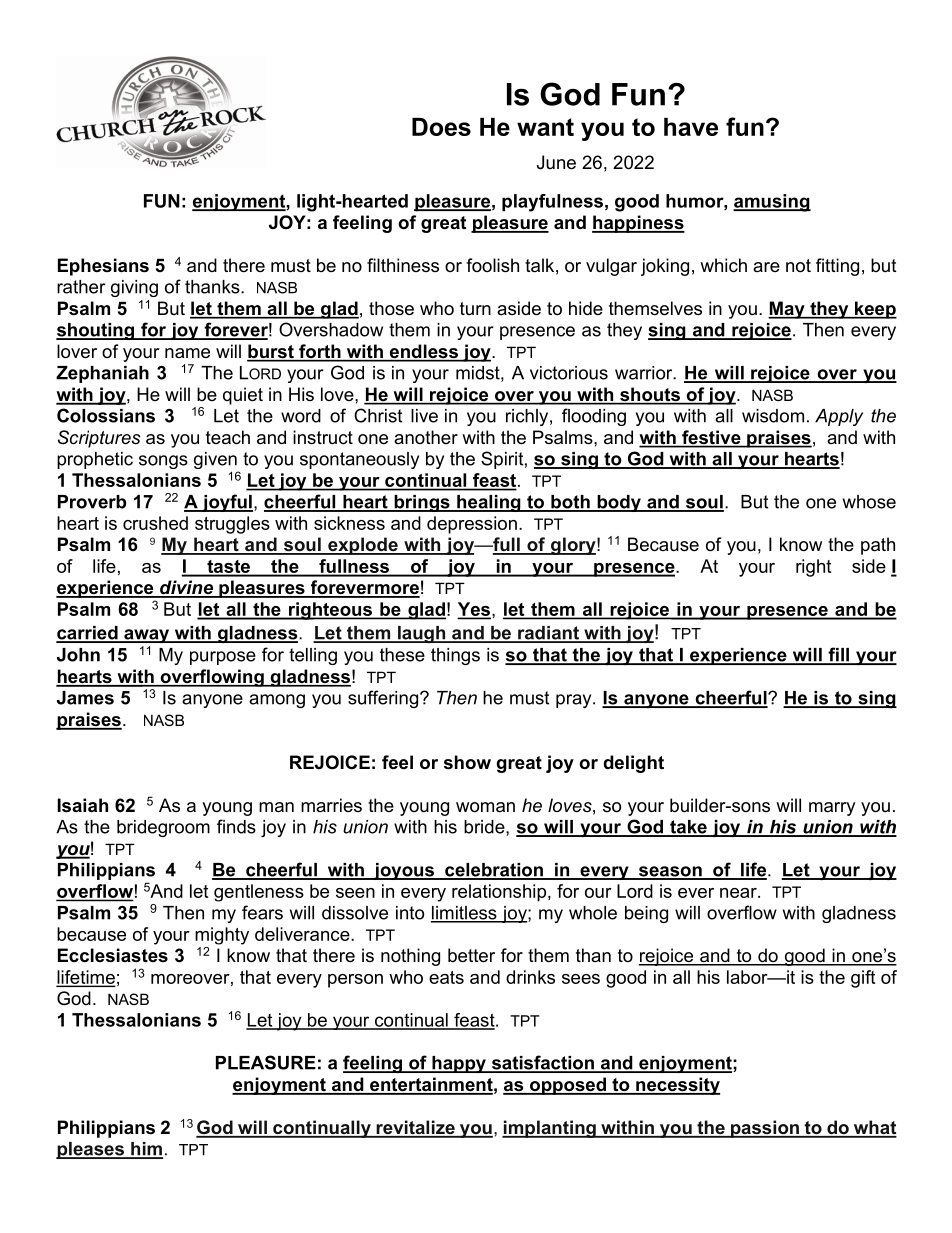 The width and height of the screenshot is (952, 1233). Describe the element at coordinates (691, 127) in the screenshot. I see `have` at that location.
